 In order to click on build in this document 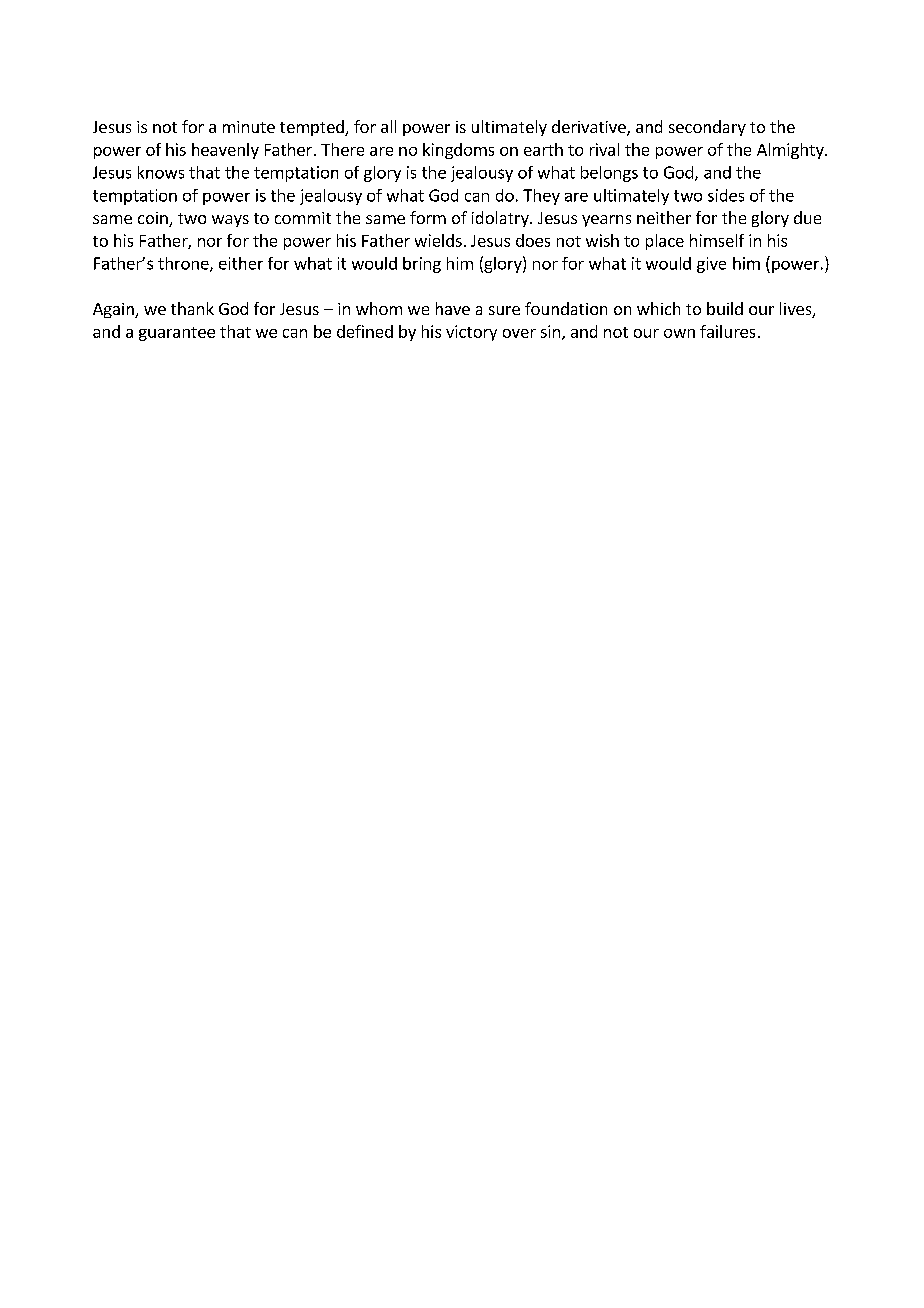, I will do `click(725, 308)`.
